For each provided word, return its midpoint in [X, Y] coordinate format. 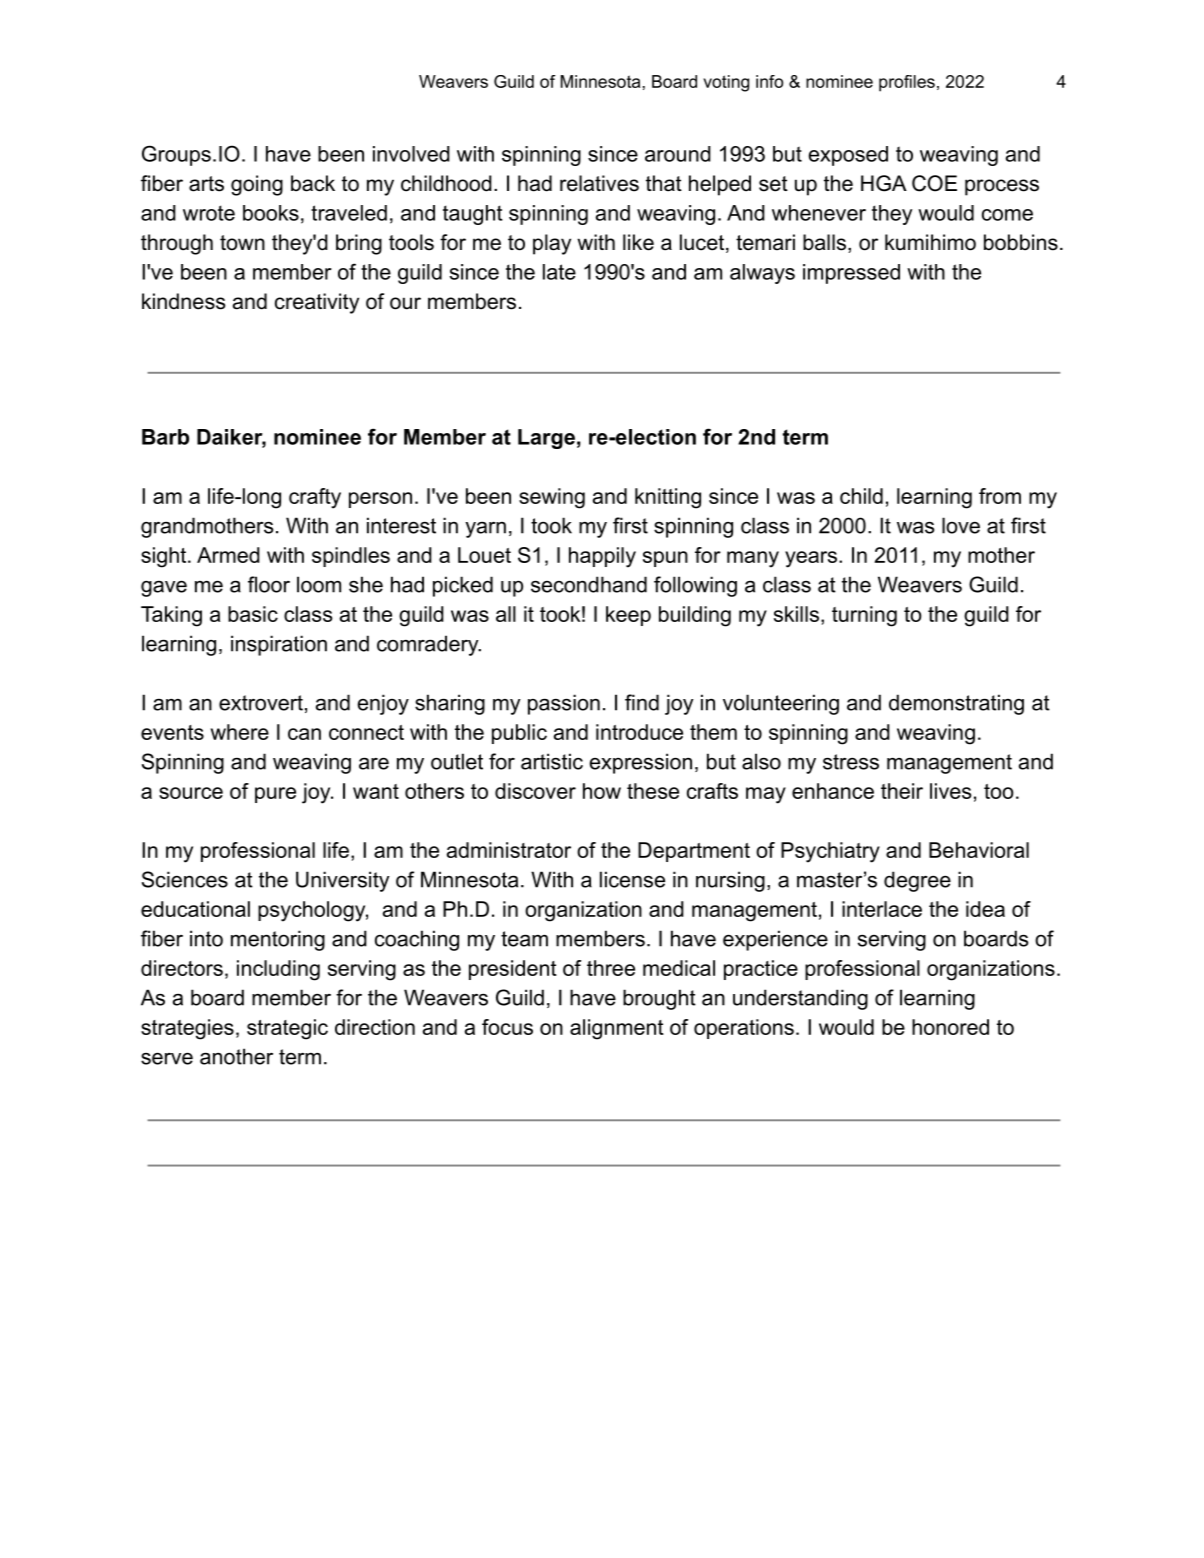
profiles [907, 83]
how [602, 791]
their [902, 791]
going [257, 185]
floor [269, 584]
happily [602, 557]
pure [275, 795]
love [961, 525]
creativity [317, 303]
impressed [851, 274]
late [559, 272]
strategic [287, 1029]
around [678, 154]
